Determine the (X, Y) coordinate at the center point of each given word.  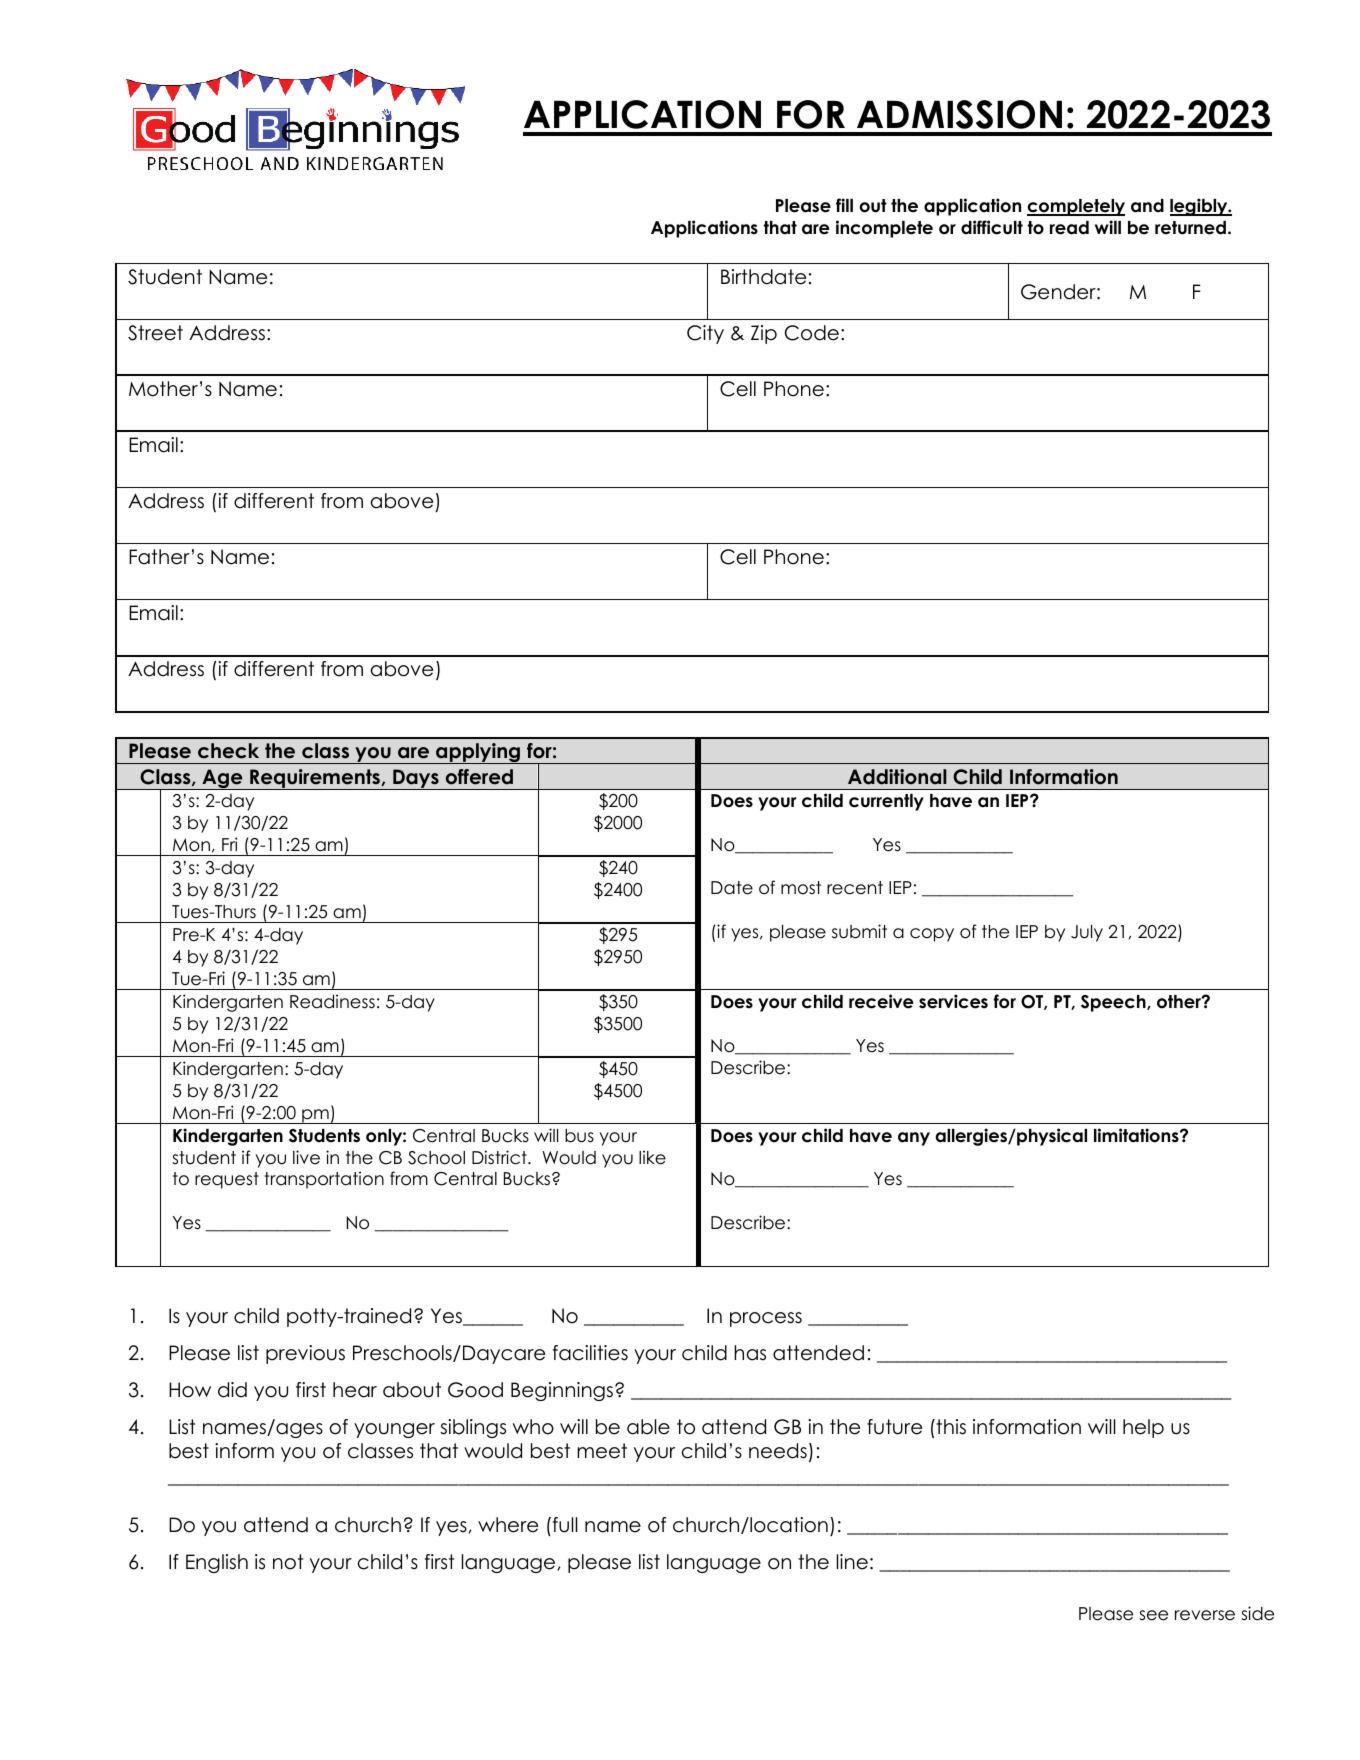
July (1087, 933)
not (288, 1562)
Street (155, 333)
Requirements (315, 779)
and (1147, 206)
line (852, 1562)
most (801, 888)
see (1153, 1615)
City (705, 334)
